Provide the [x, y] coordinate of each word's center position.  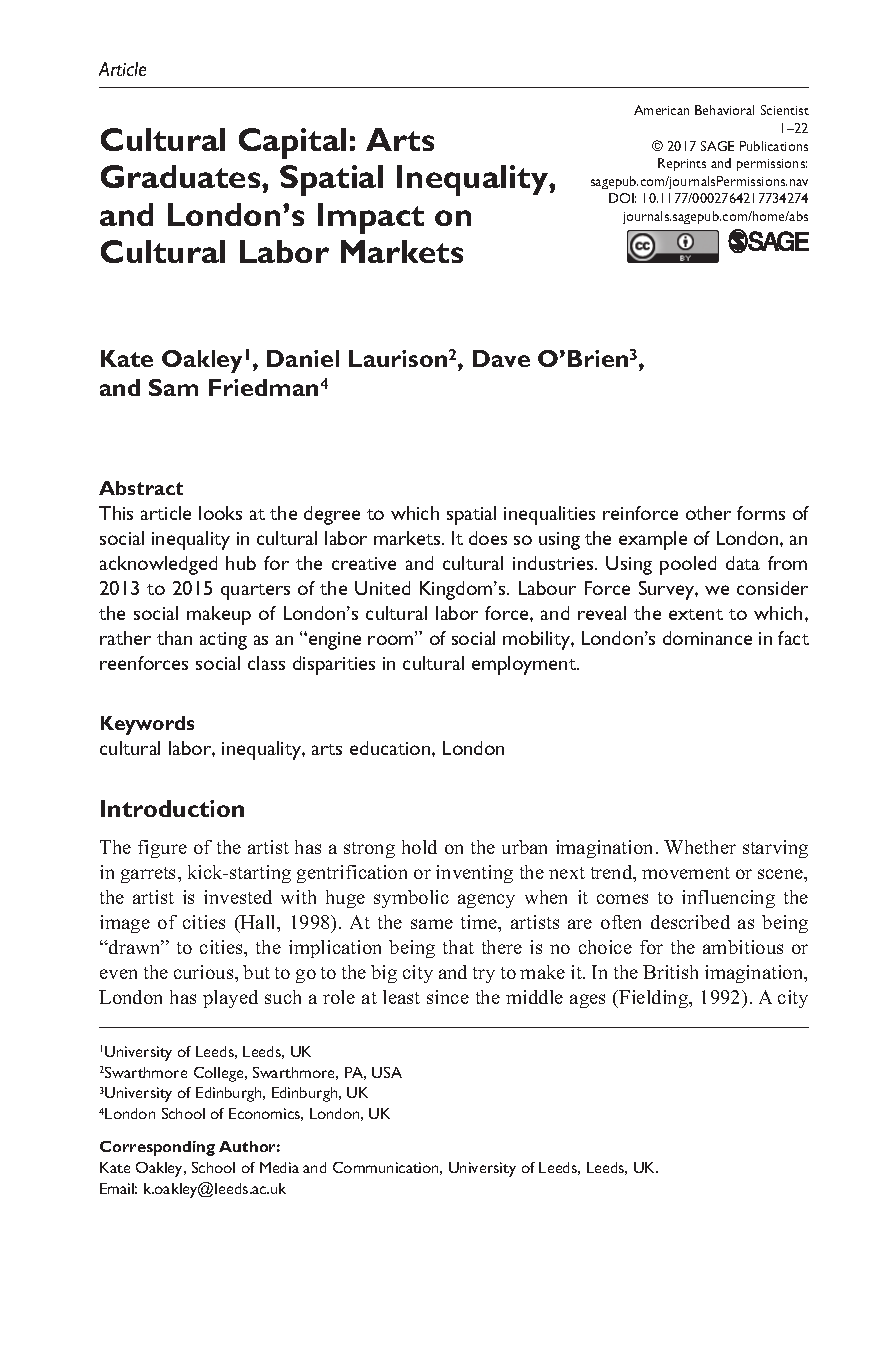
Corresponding [157, 1148]
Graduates [182, 176]
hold [419, 847]
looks [220, 513]
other [708, 513]
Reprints [682, 164]
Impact [371, 218]
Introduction [172, 808]
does [488, 538]
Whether [700, 847]
